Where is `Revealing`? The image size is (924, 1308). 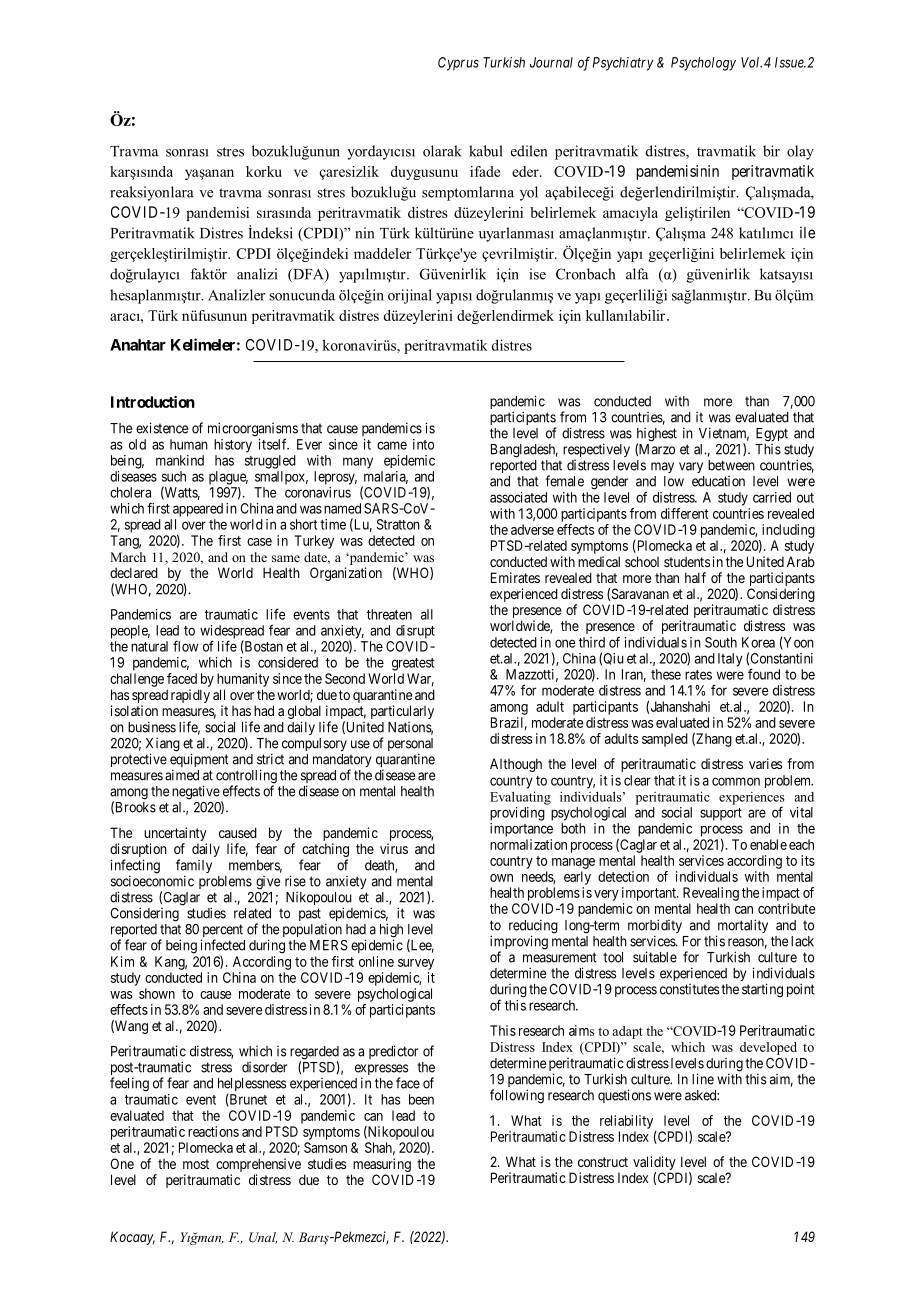
Revealing is located at coordinates (711, 894).
